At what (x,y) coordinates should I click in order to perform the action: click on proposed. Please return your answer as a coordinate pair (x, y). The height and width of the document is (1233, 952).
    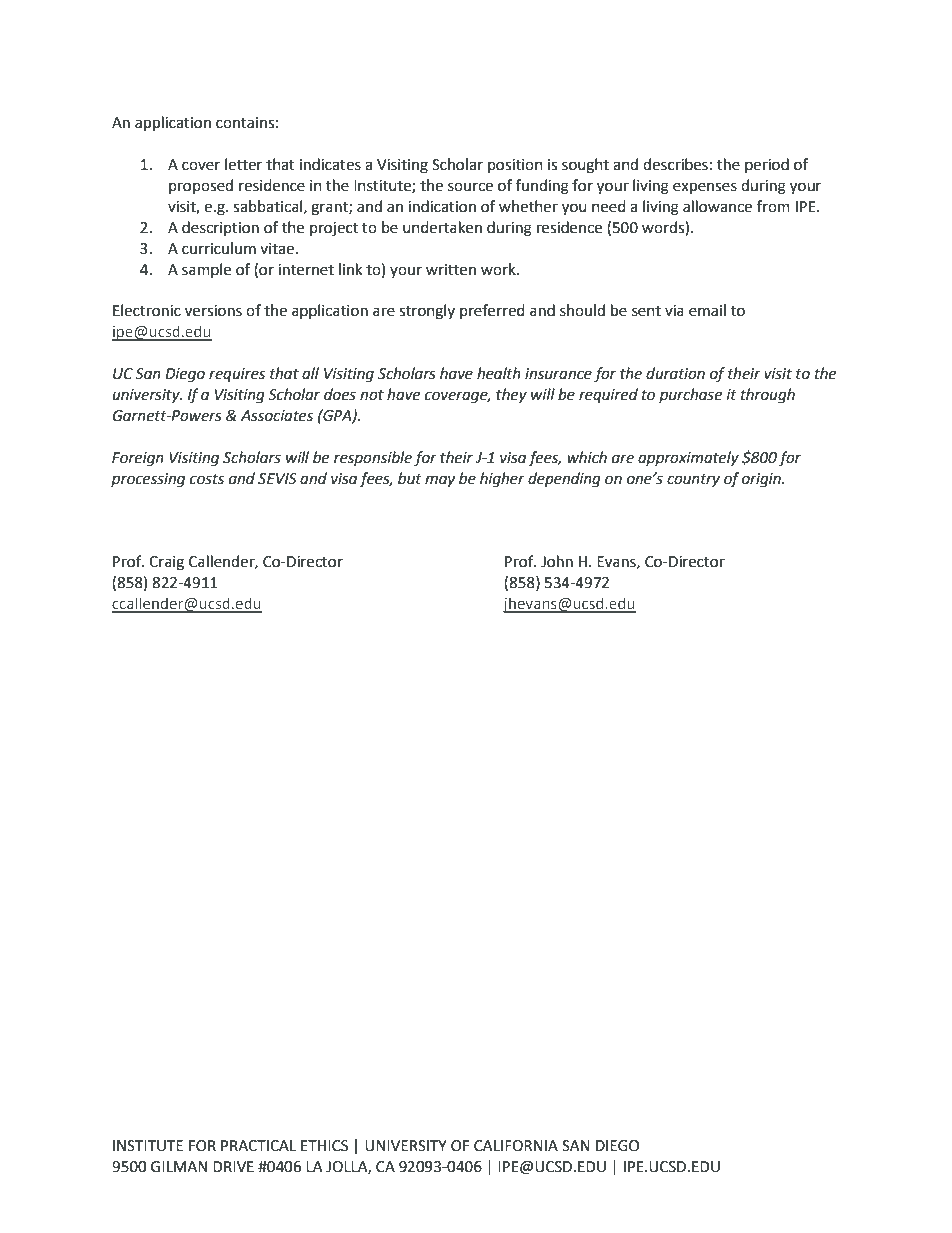
    Looking at the image, I should click on (201, 186).
